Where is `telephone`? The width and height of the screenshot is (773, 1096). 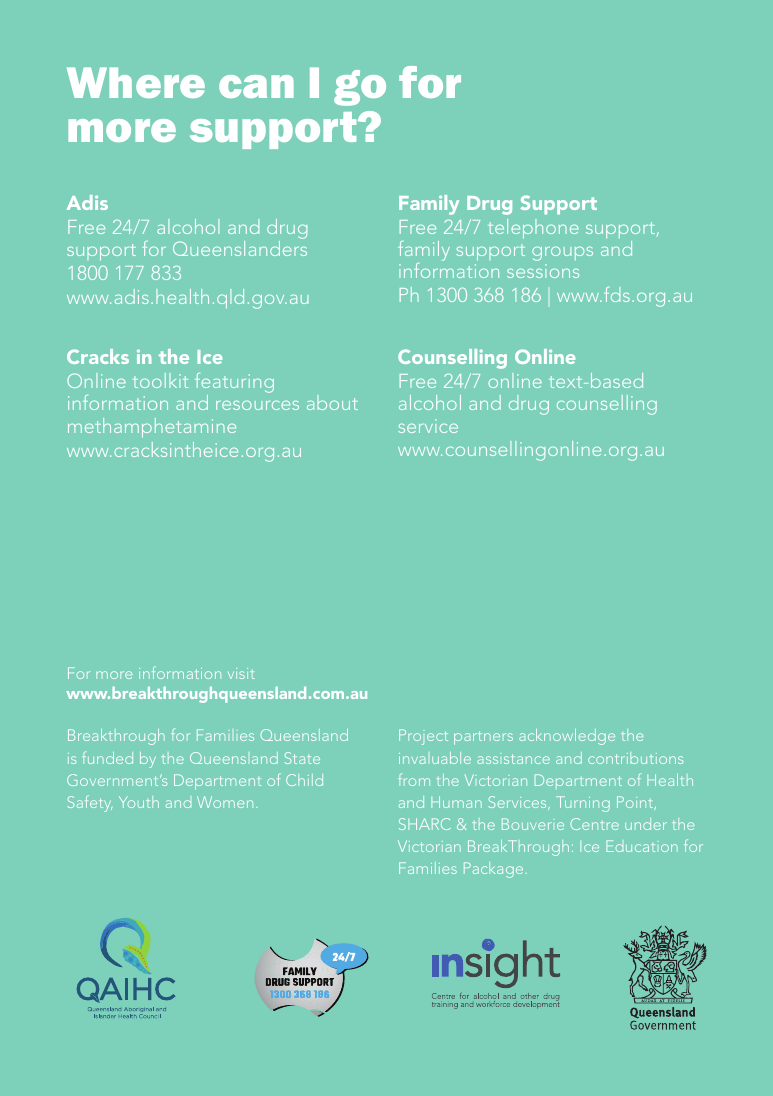
telephone is located at coordinates (533, 229).
